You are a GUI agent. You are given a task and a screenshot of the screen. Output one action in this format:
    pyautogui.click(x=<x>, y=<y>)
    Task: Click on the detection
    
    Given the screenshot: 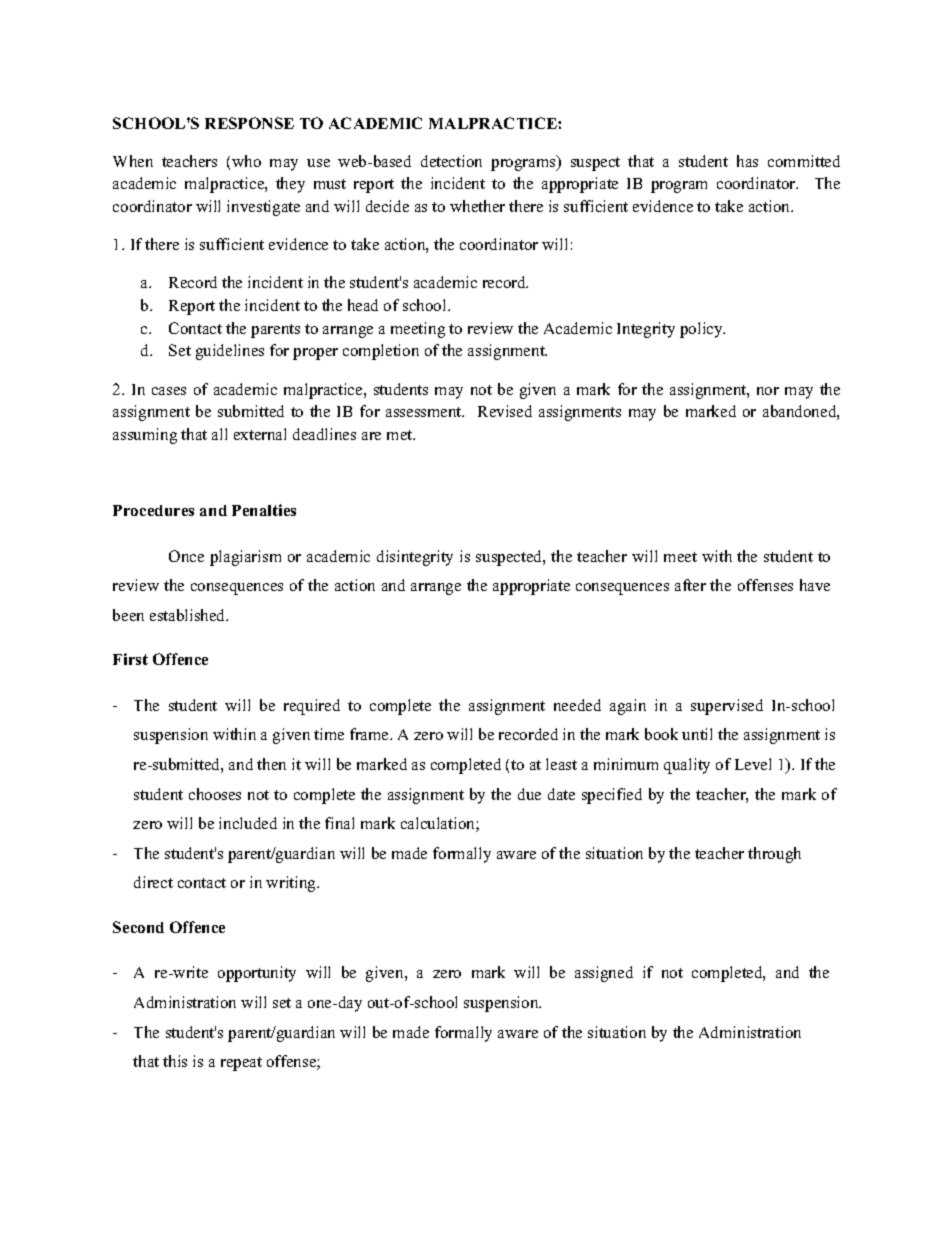 What is the action you would take?
    pyautogui.click(x=451, y=161)
